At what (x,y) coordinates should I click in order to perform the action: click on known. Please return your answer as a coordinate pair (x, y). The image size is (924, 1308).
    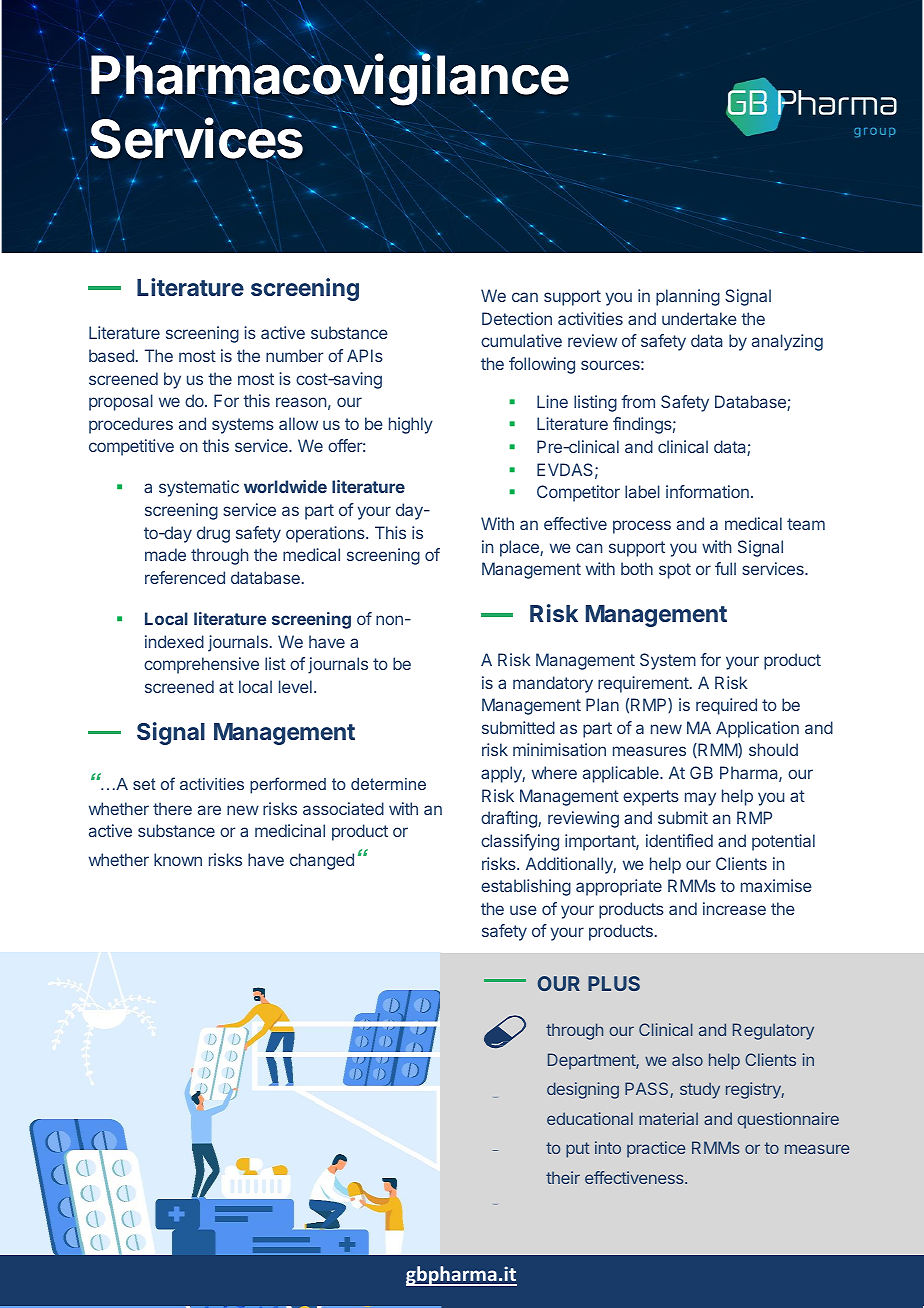
    Looking at the image, I should click on (178, 859).
